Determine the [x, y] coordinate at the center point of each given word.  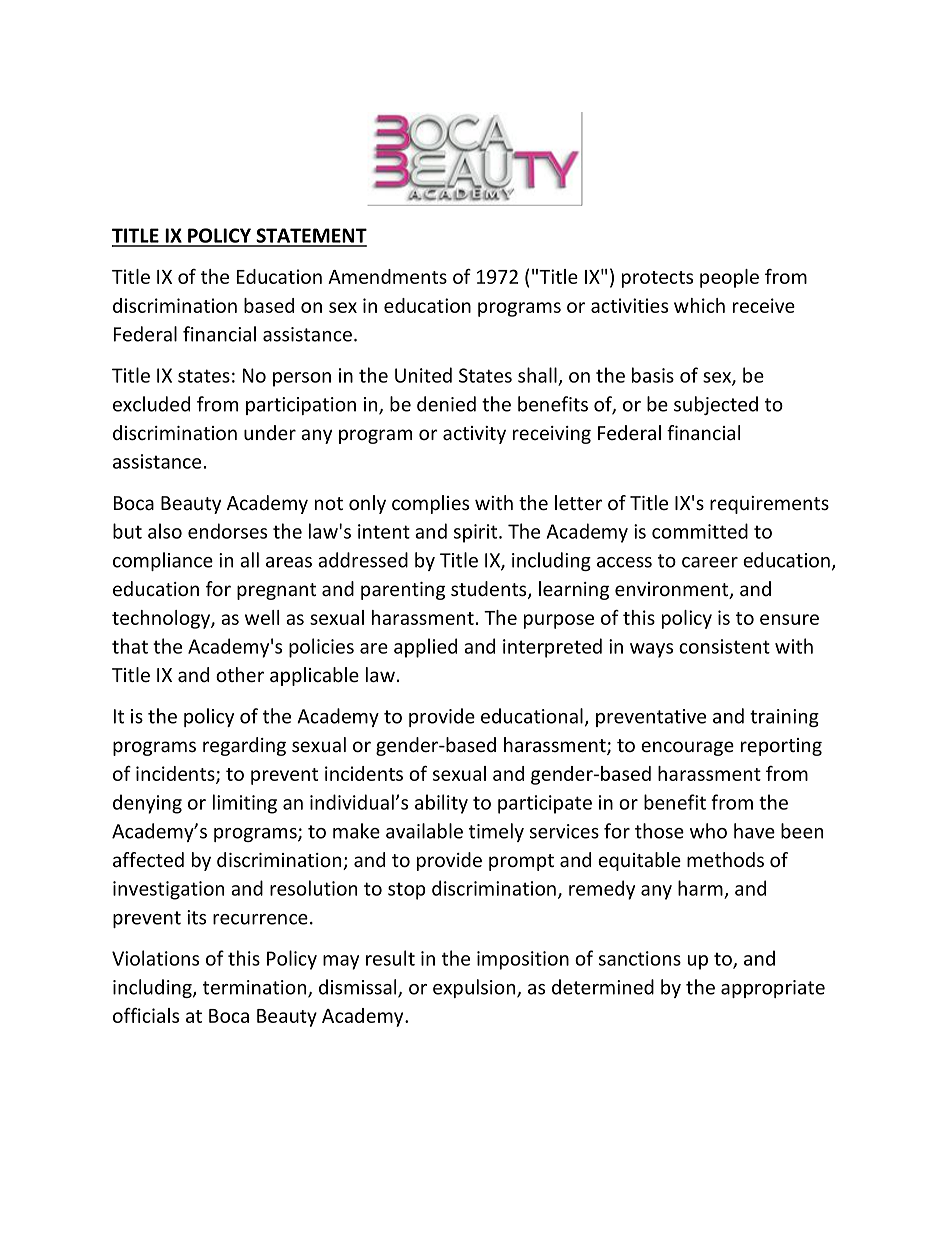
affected [148, 860]
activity [474, 435]
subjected [716, 405]
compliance [163, 561]
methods [725, 860]
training [784, 718]
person [302, 379]
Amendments [387, 276]
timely [496, 832]
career [710, 562]
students [490, 590]
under [270, 433]
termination [256, 988]
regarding [244, 746]
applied [425, 648]
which [699, 305]
